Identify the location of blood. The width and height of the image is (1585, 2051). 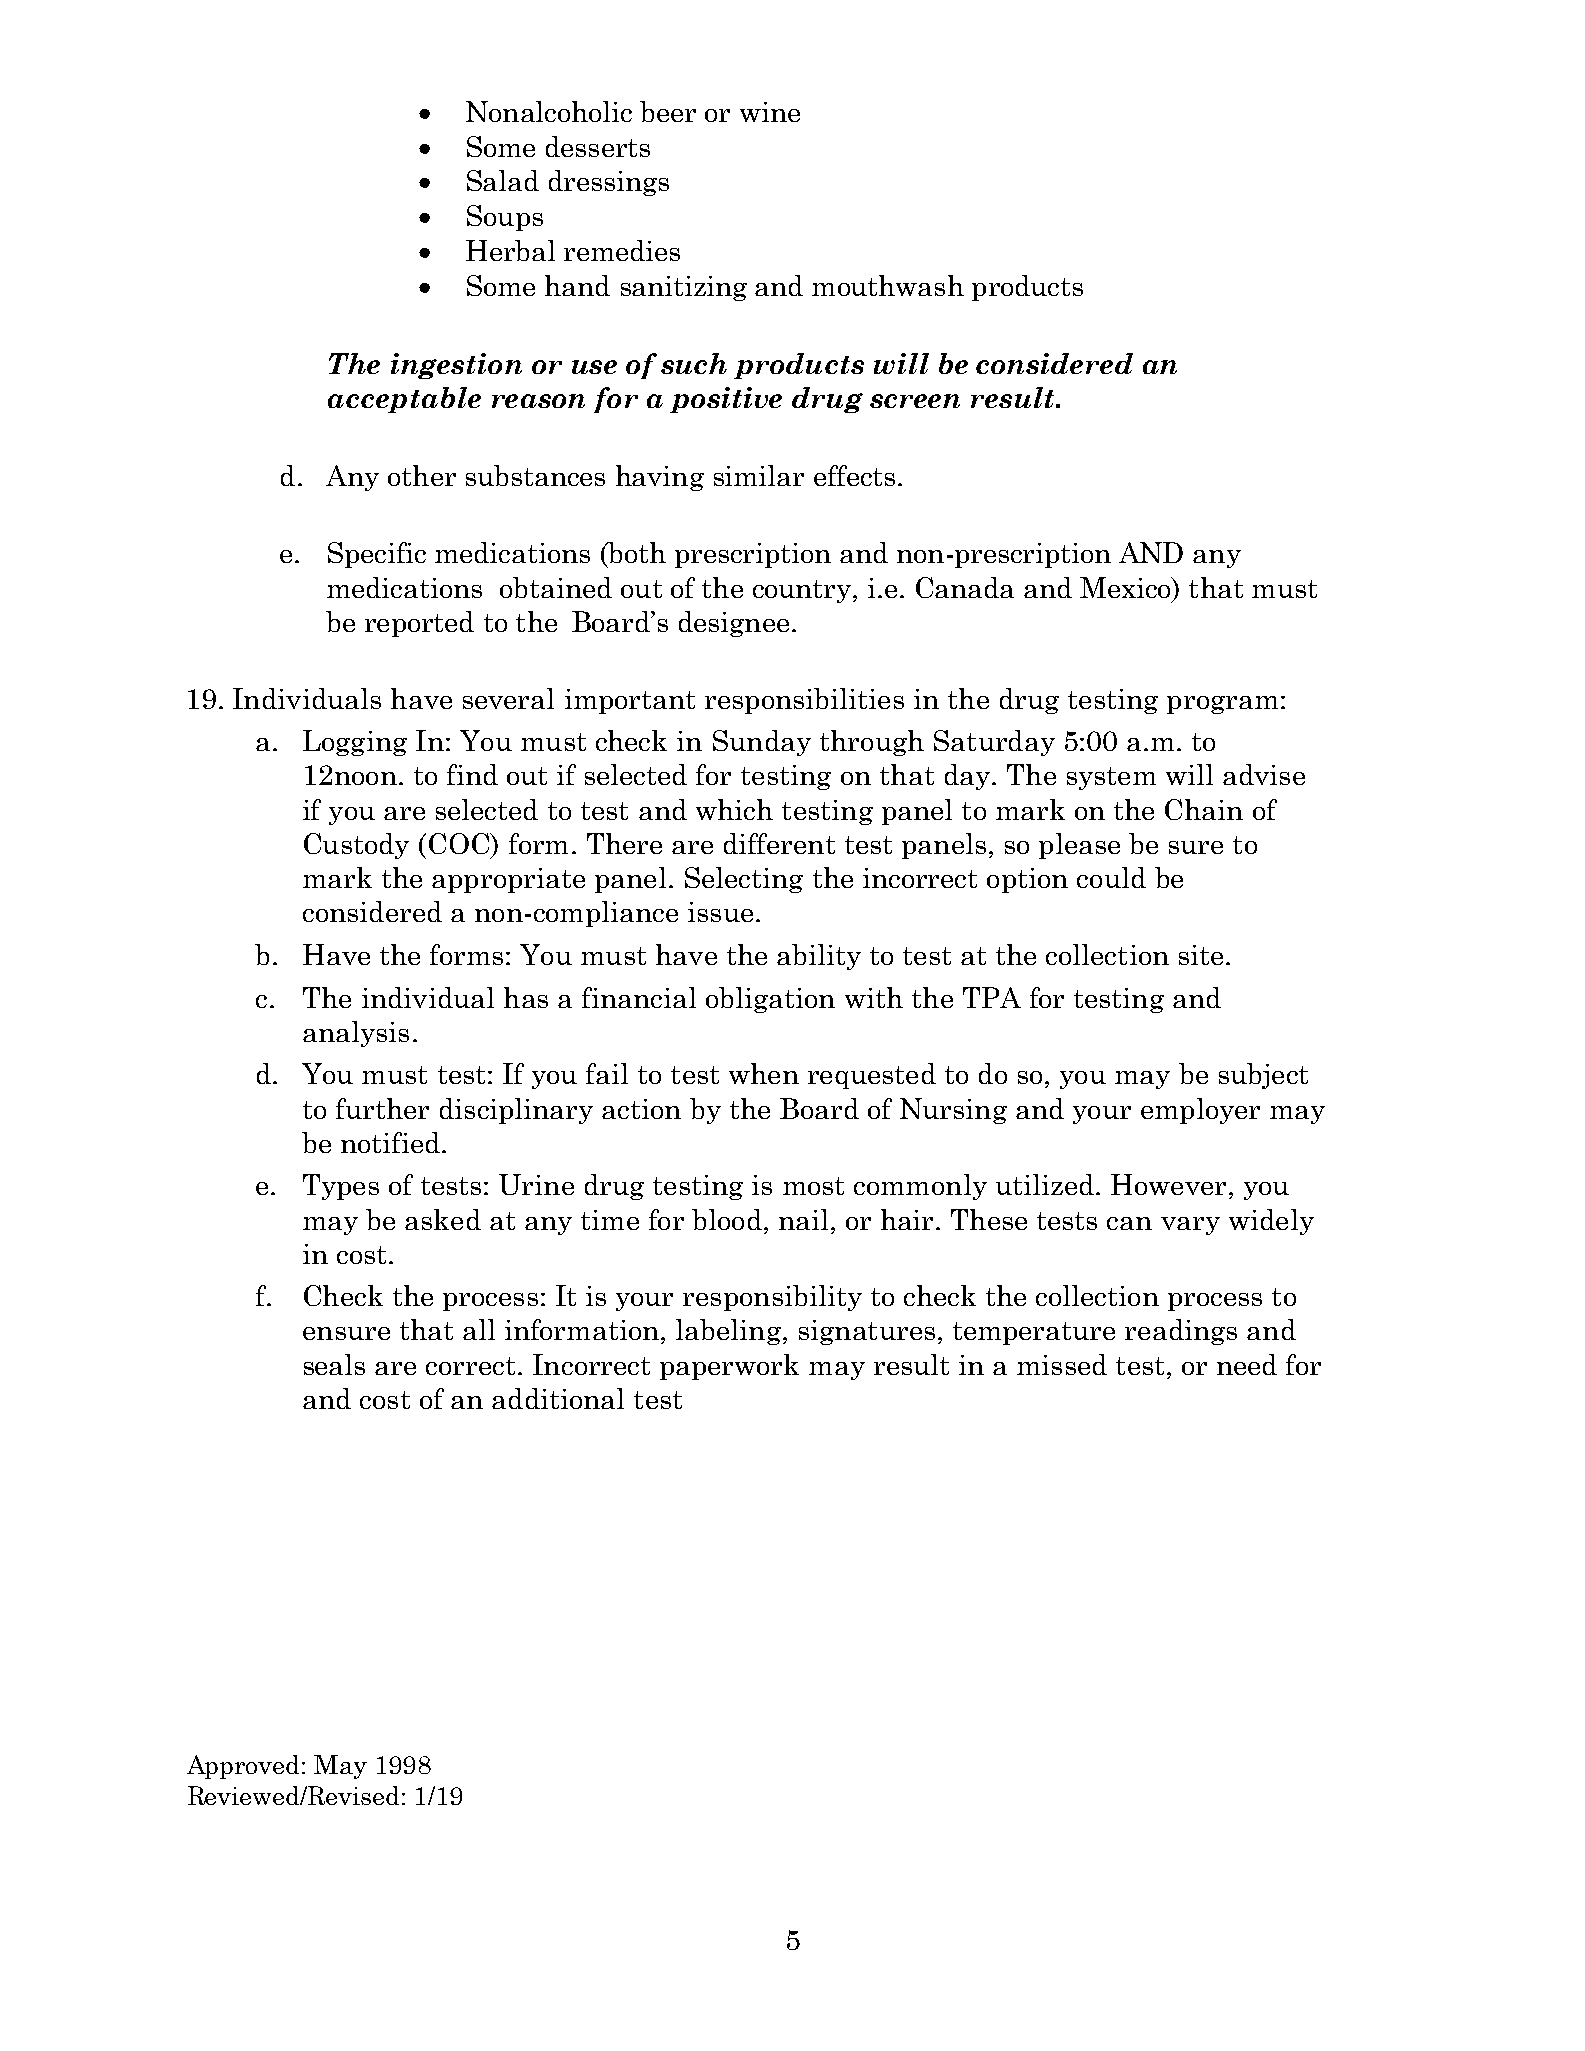
(727, 1219).
